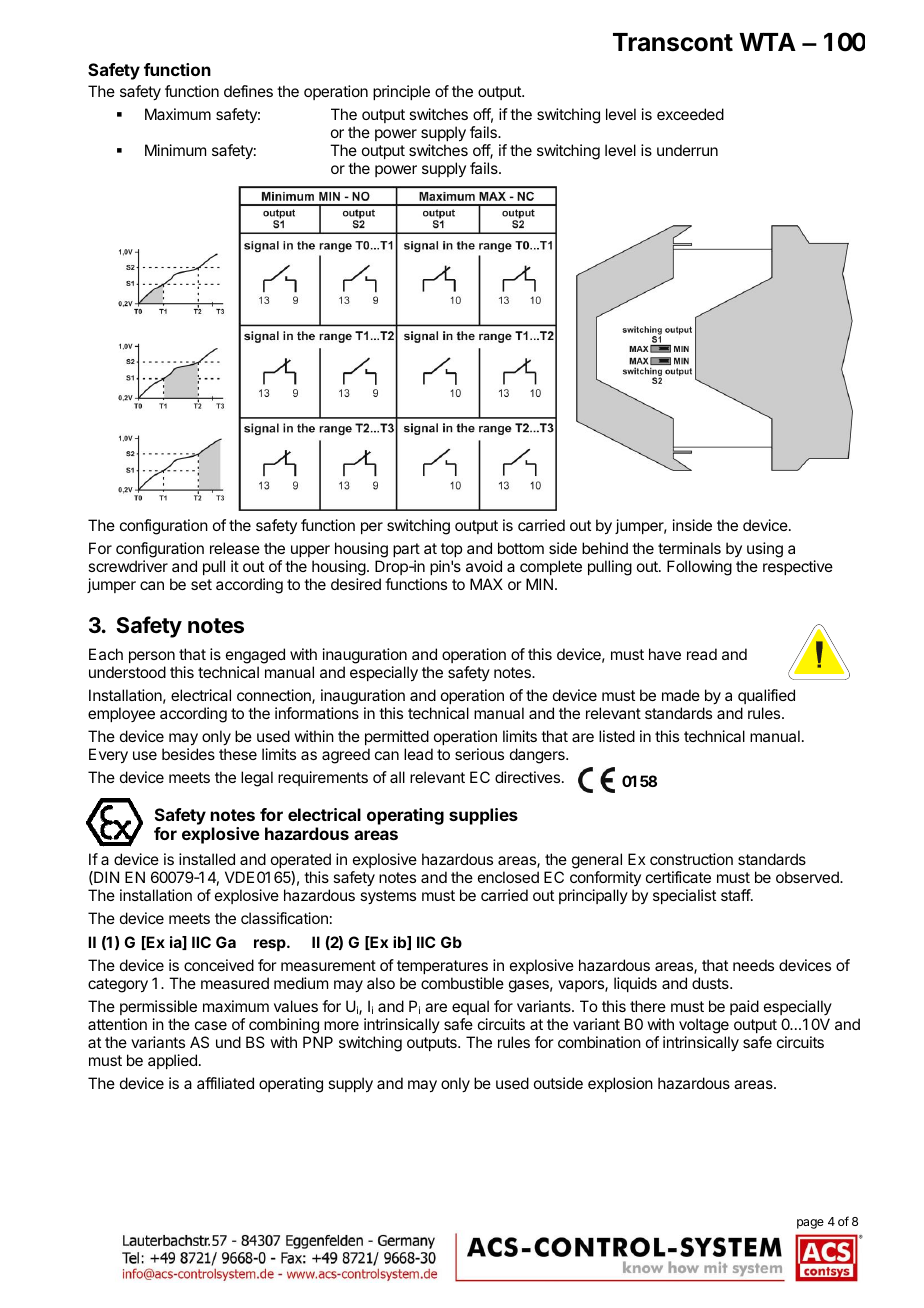 The width and height of the image is (924, 1308). What do you see at coordinates (225, 1083) in the image?
I see `affiliated` at bounding box center [225, 1083].
